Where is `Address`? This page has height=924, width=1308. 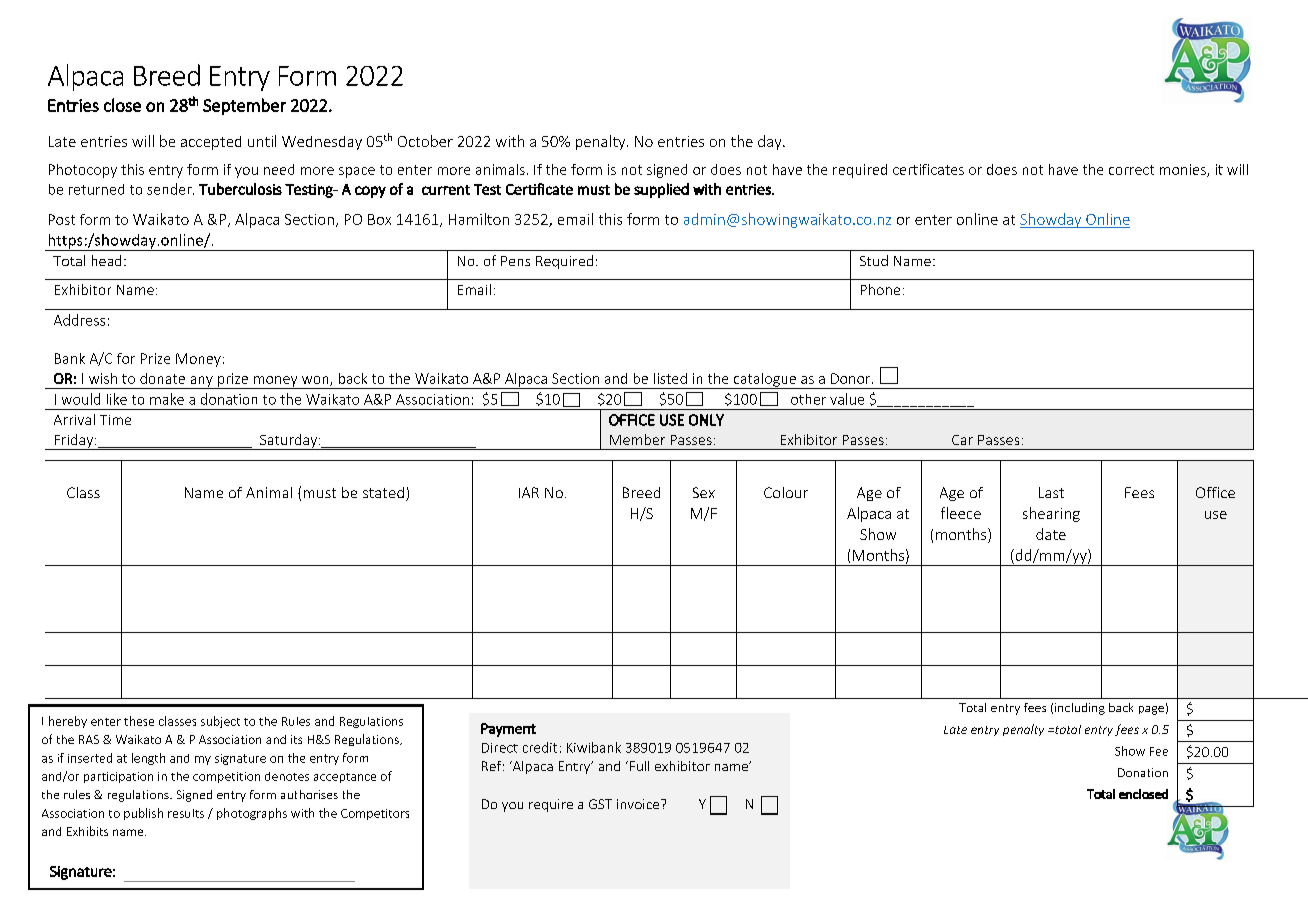 Address is located at coordinates (79, 320).
